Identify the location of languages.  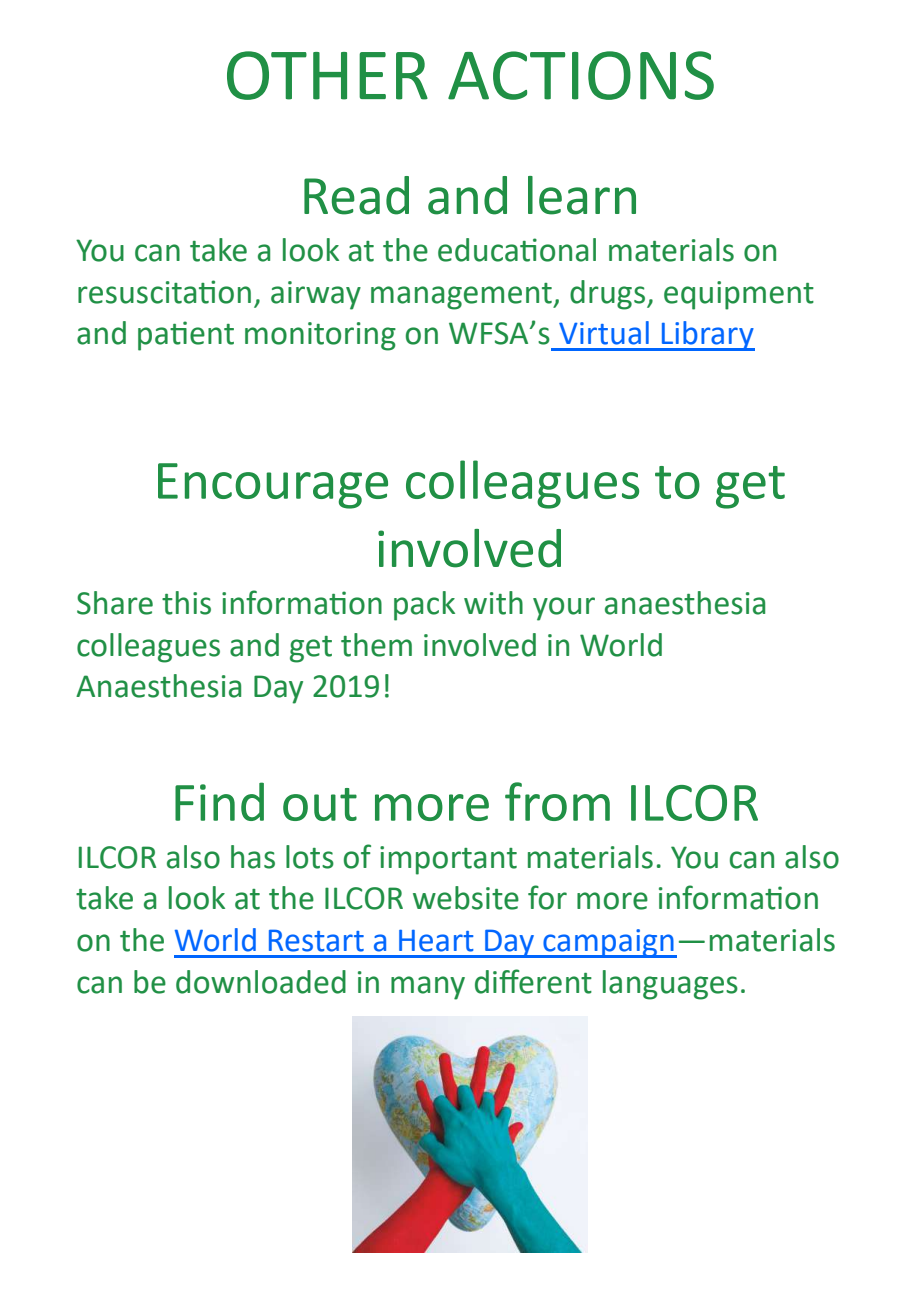
(670, 985).
